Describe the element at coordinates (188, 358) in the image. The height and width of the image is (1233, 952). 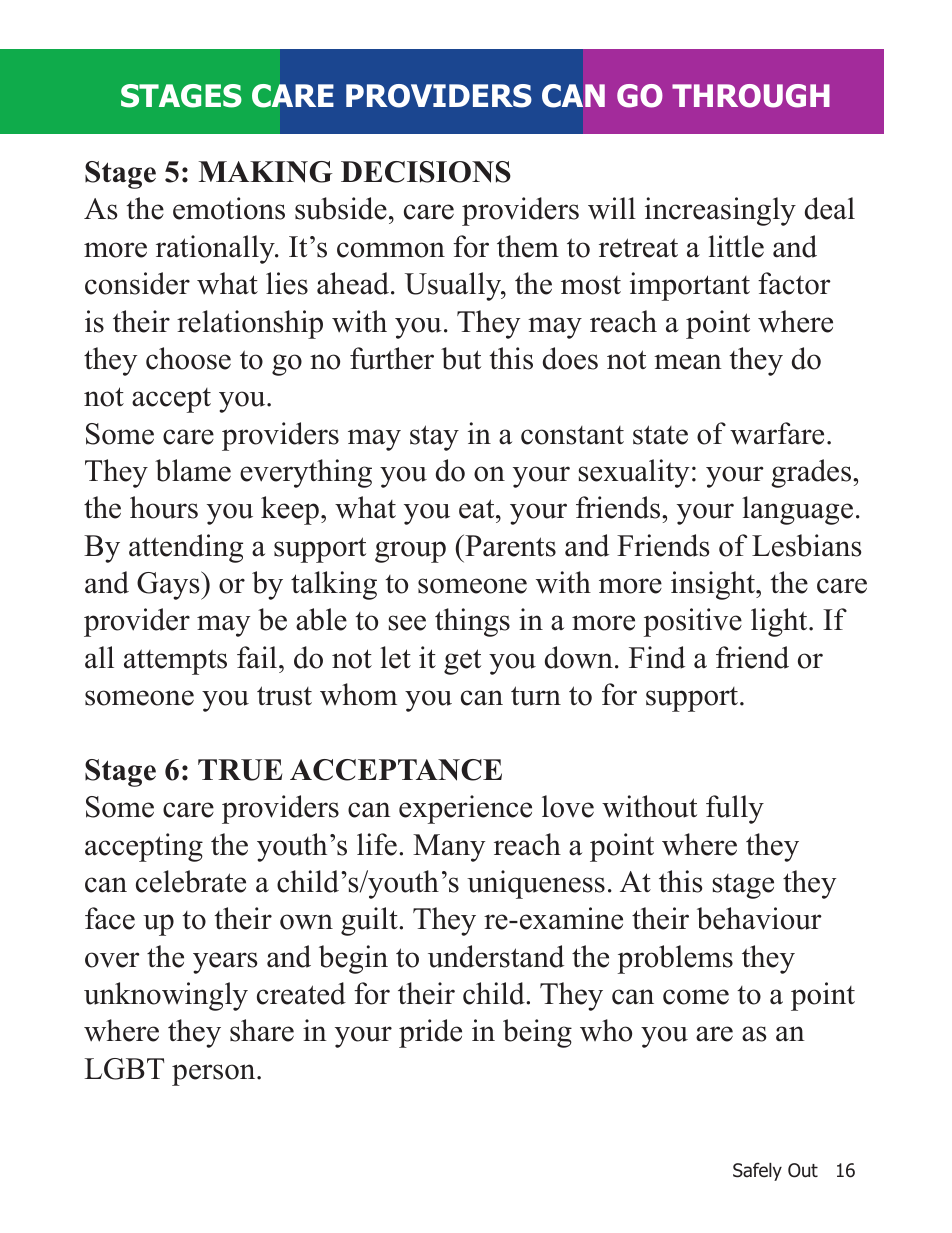
I see `choose` at that location.
